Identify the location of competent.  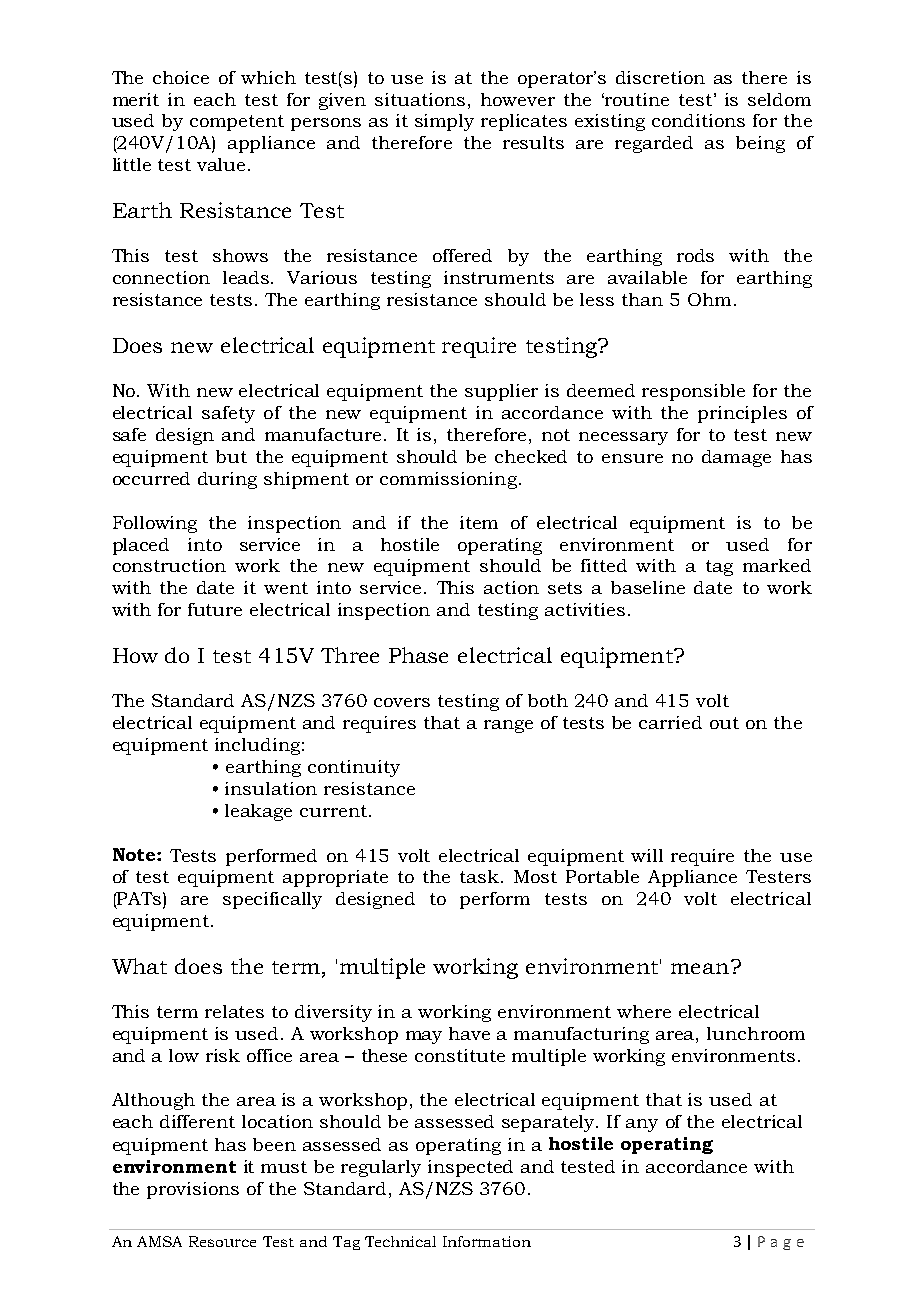
(237, 123).
